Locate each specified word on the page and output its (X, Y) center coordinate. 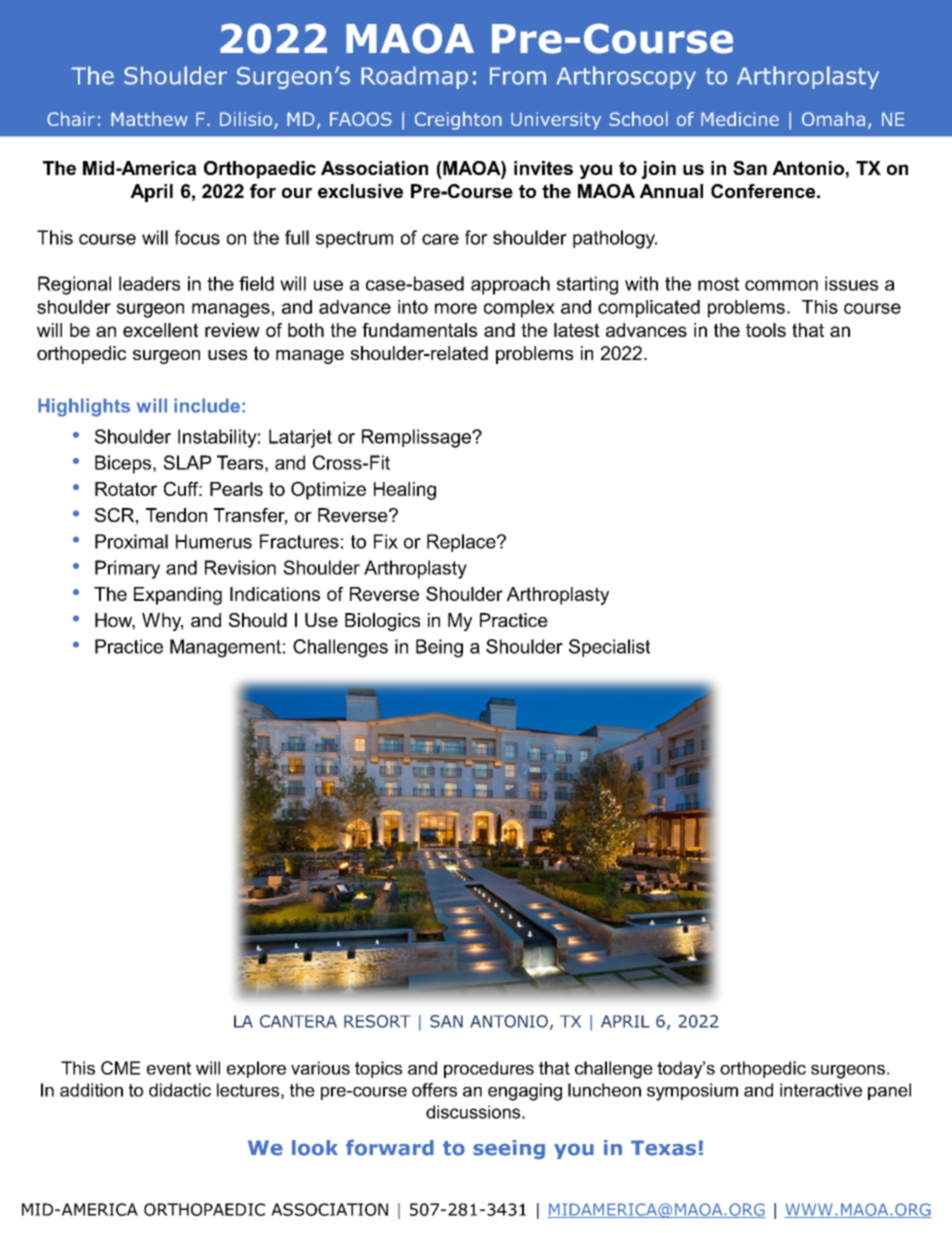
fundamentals (419, 330)
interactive (821, 1090)
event (169, 1068)
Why (162, 622)
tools (766, 330)
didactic (180, 1090)
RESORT (377, 1021)
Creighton (458, 121)
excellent (160, 330)
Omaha (833, 119)
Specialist (609, 648)
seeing (509, 1150)
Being (439, 648)
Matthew (149, 119)
